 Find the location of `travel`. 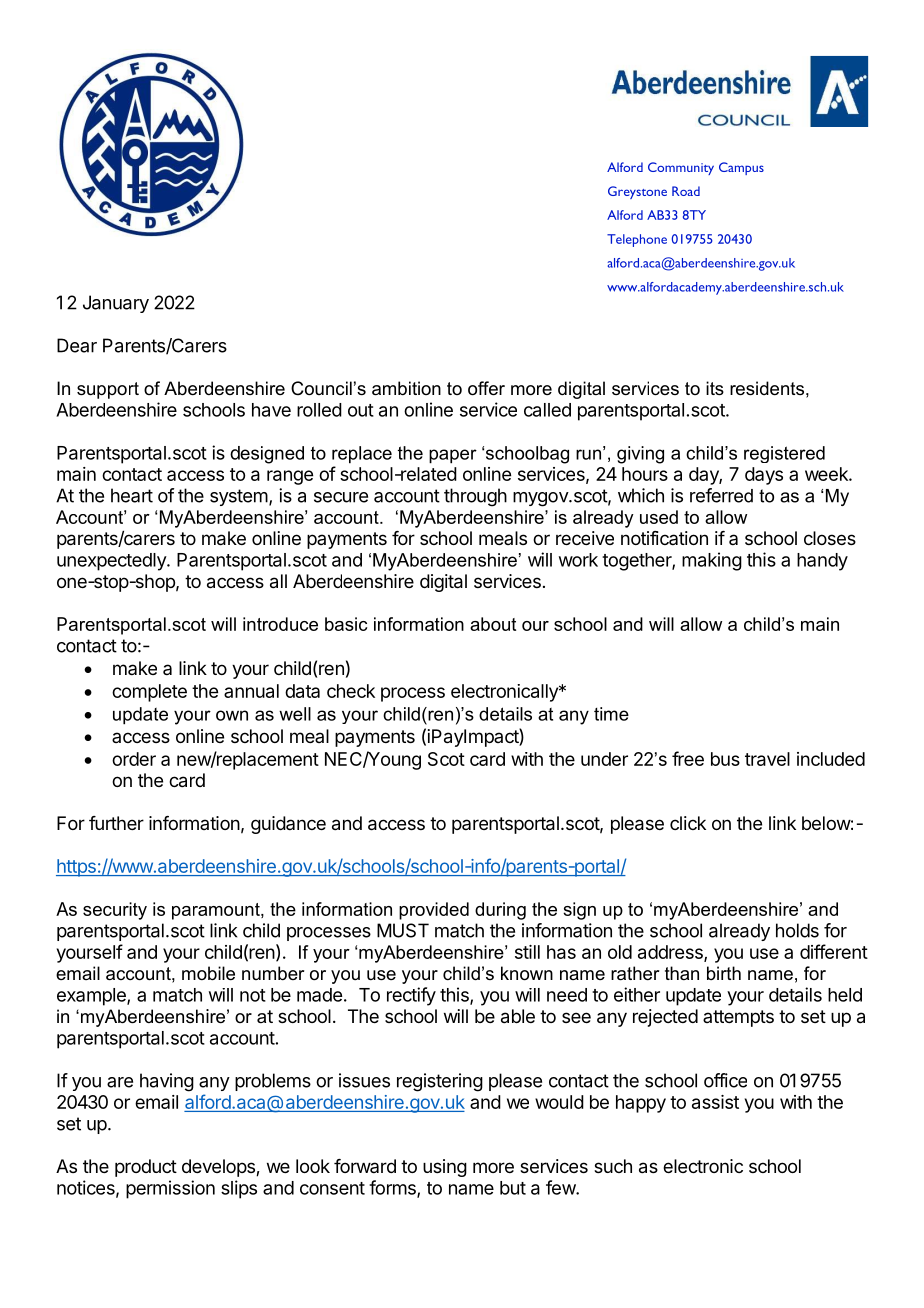

travel is located at coordinates (767, 759).
